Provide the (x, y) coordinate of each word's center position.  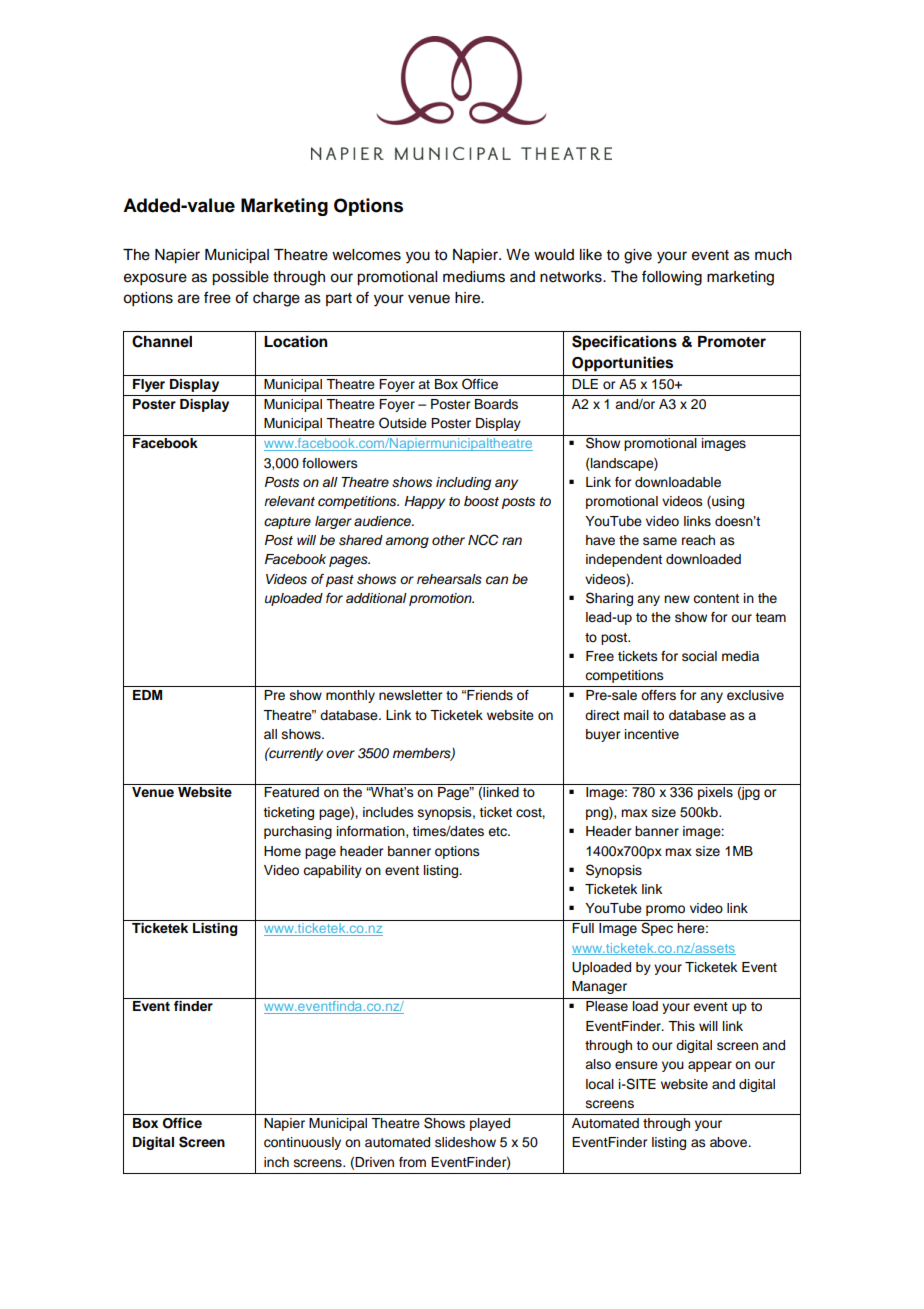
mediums (474, 277)
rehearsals (449, 579)
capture (287, 523)
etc (498, 832)
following (672, 278)
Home (282, 851)
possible (240, 278)
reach (698, 540)
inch (276, 1162)
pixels (715, 793)
